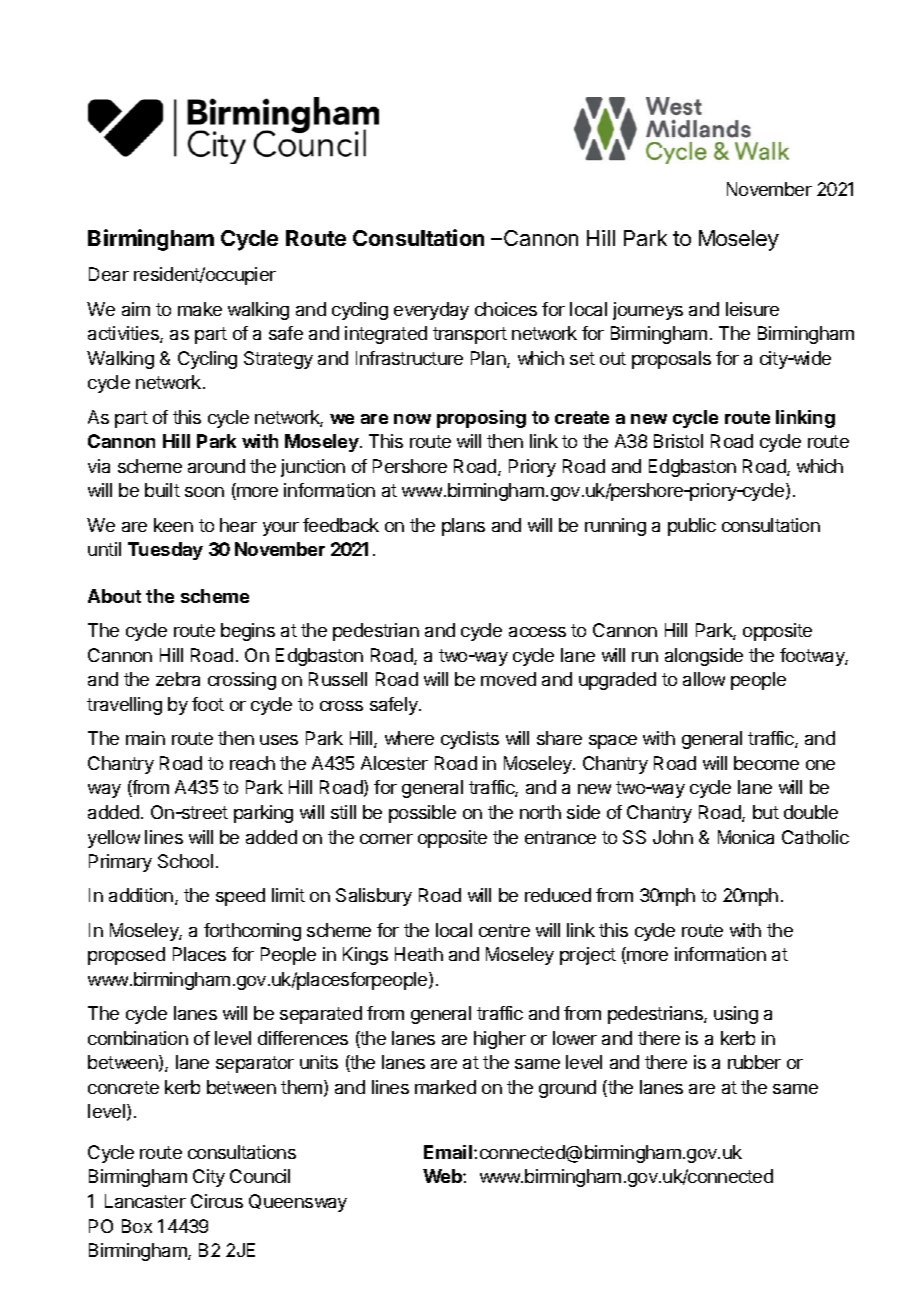 Image resolution: width=924 pixels, height=1309 pixels. What do you see at coordinates (470, 740) in the document?
I see `cyclists` at bounding box center [470, 740].
